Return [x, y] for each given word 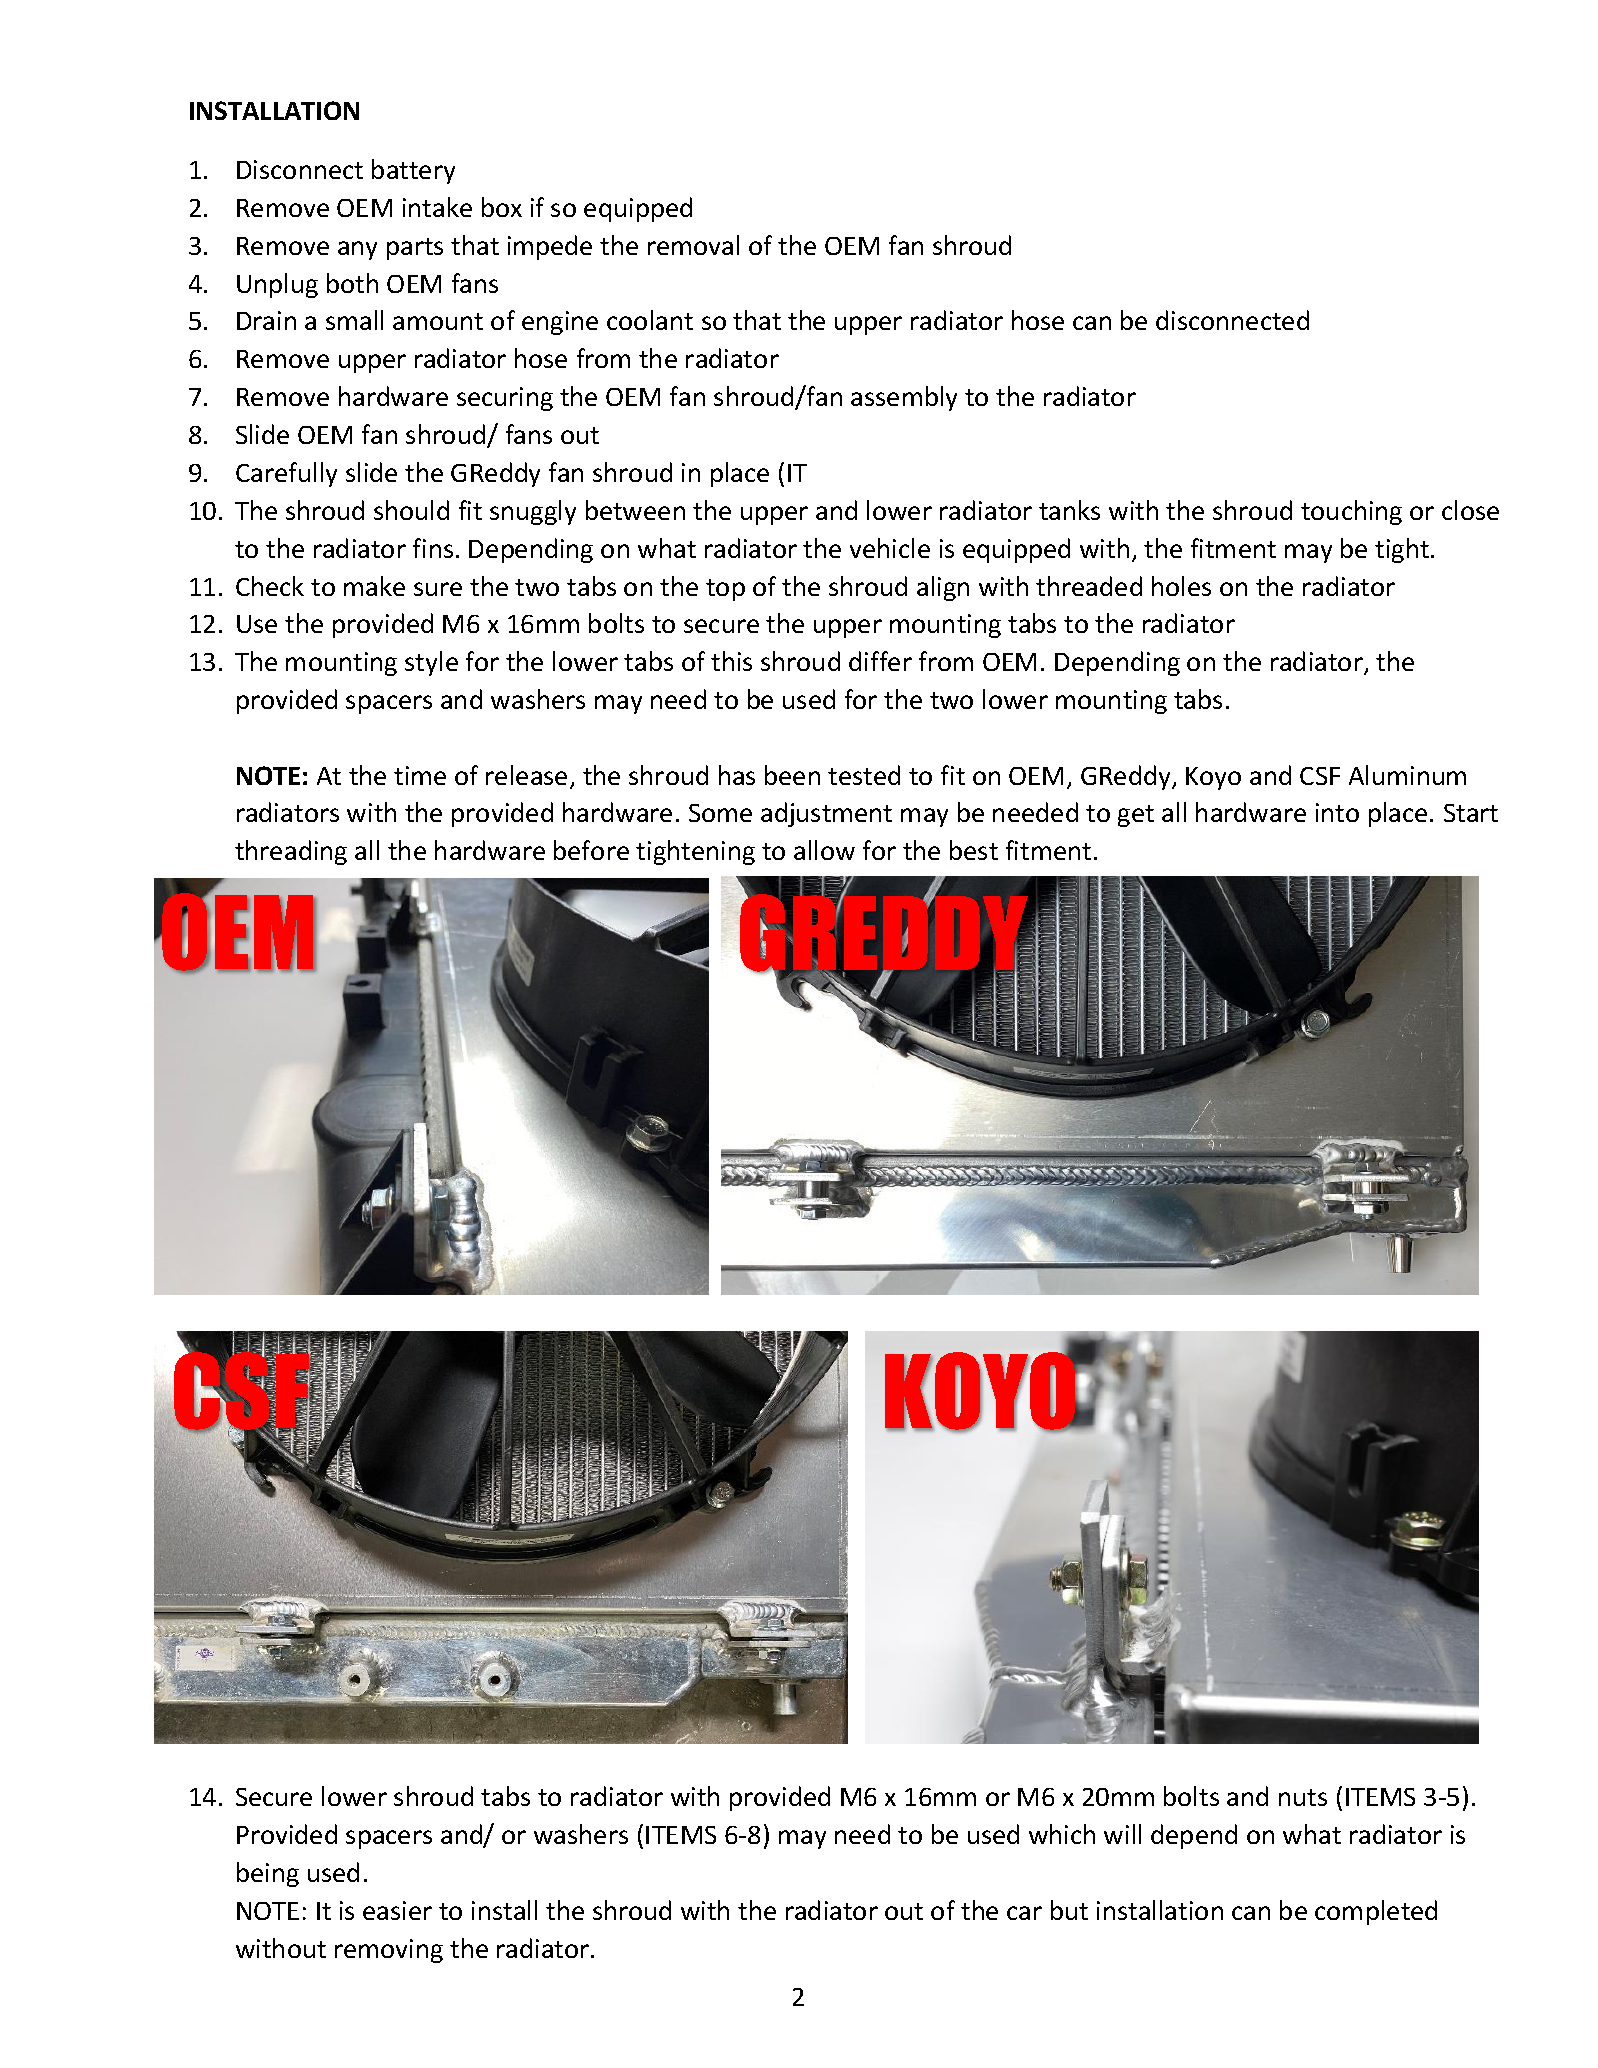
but [1069, 1910]
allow [824, 850]
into [1337, 812]
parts [415, 249]
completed [1376, 1912]
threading [291, 852]
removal [693, 245]
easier [397, 1910]
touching [1351, 512]
